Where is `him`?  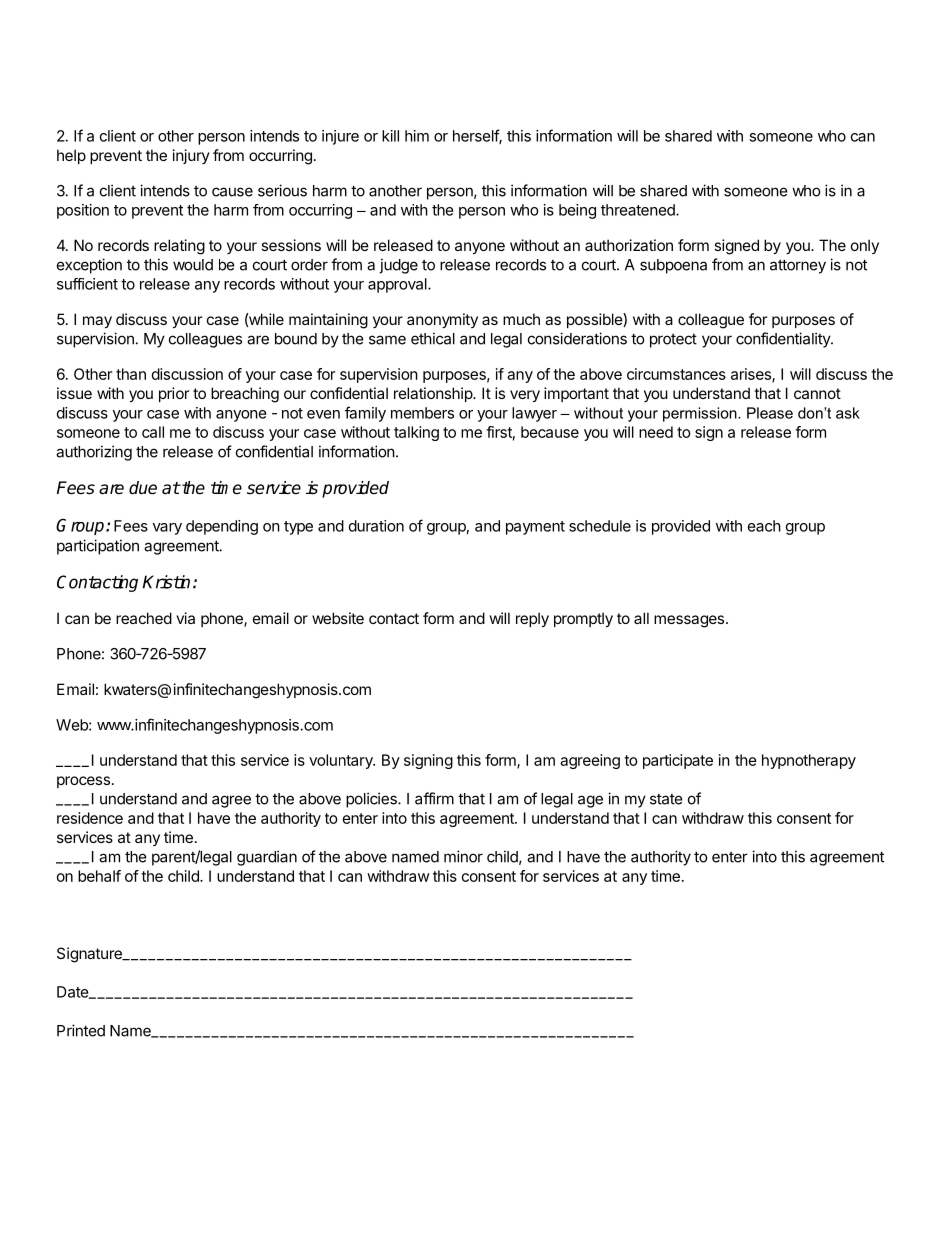 him is located at coordinates (417, 136).
